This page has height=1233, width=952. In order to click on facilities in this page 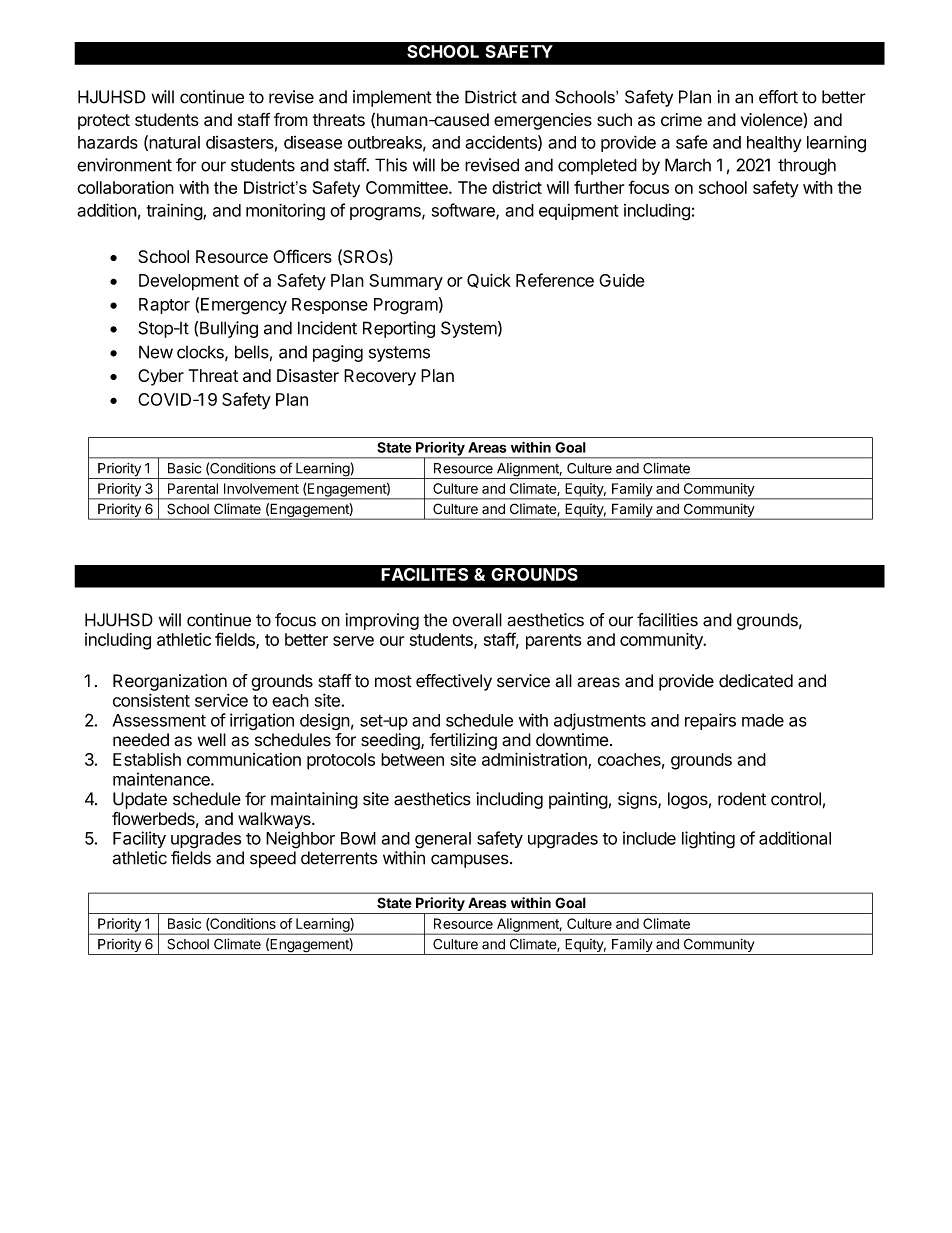, I will do `click(667, 620)`.
